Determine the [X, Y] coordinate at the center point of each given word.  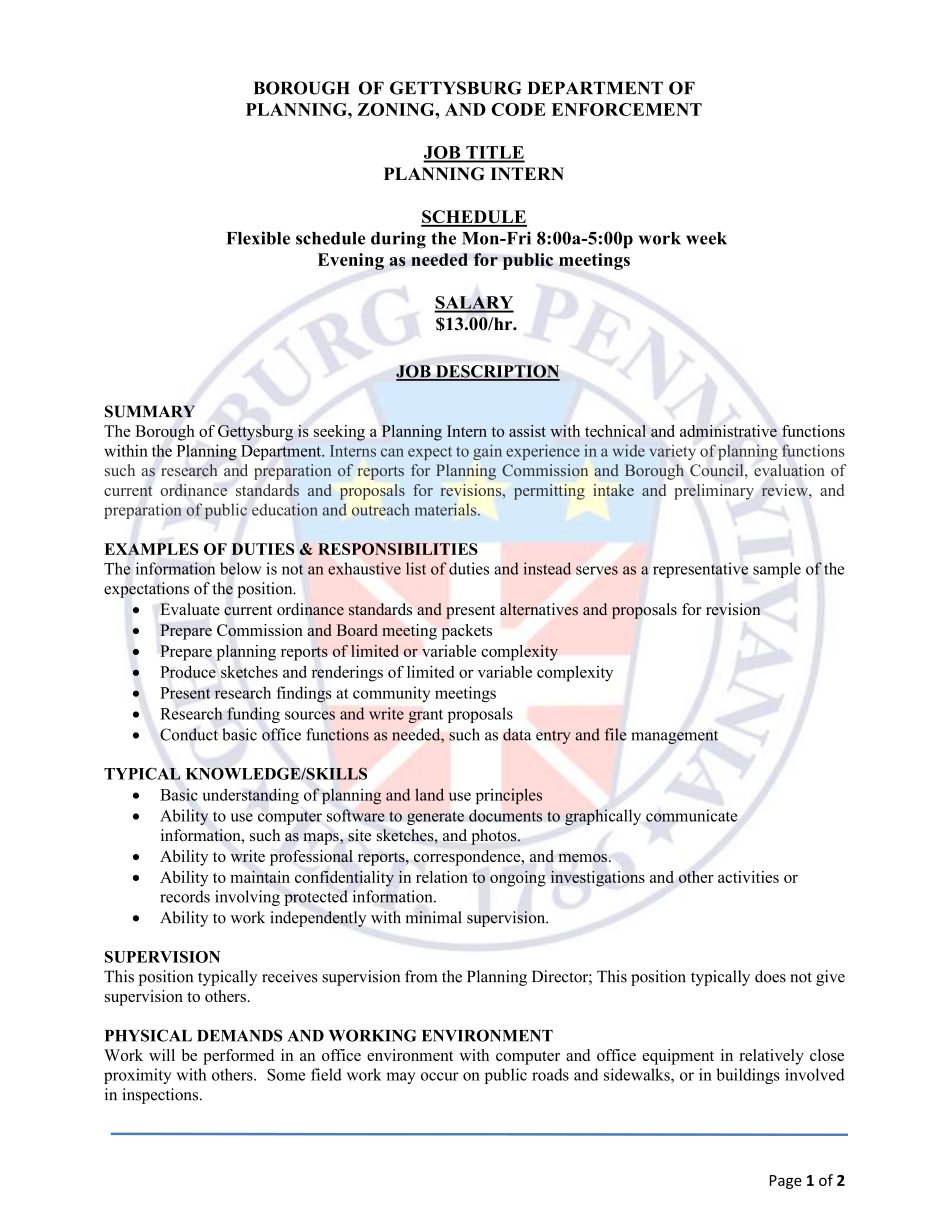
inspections [161, 1096]
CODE [518, 109]
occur [440, 1076]
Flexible [258, 238]
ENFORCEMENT [627, 109]
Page [786, 1182]
